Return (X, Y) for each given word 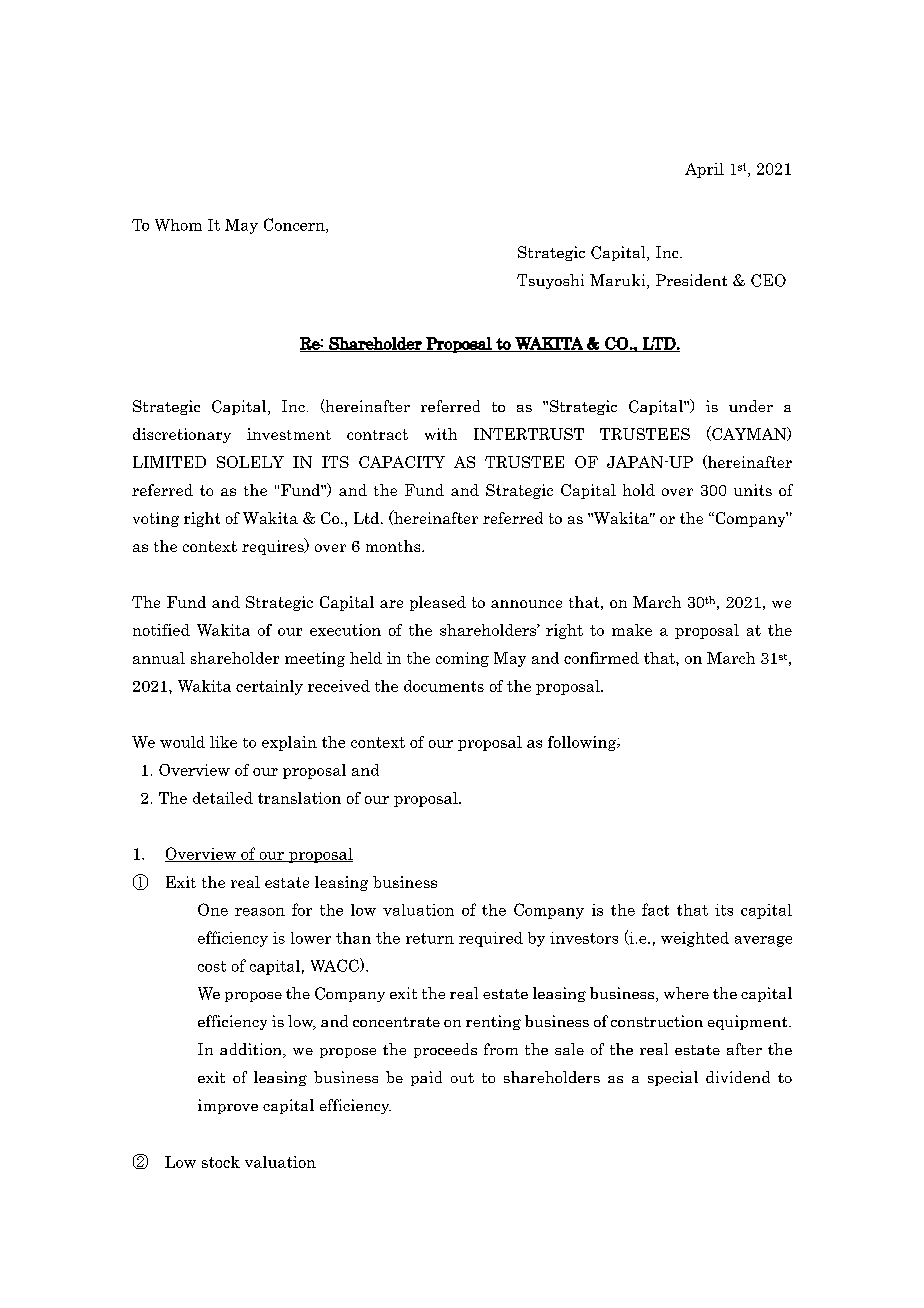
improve (228, 1106)
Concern (295, 225)
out (462, 1078)
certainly (269, 687)
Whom (178, 225)
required (491, 939)
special (673, 1078)
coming (462, 659)
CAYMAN (749, 433)
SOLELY (250, 462)
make (632, 630)
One (213, 909)
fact (655, 909)
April (704, 170)
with (441, 434)
